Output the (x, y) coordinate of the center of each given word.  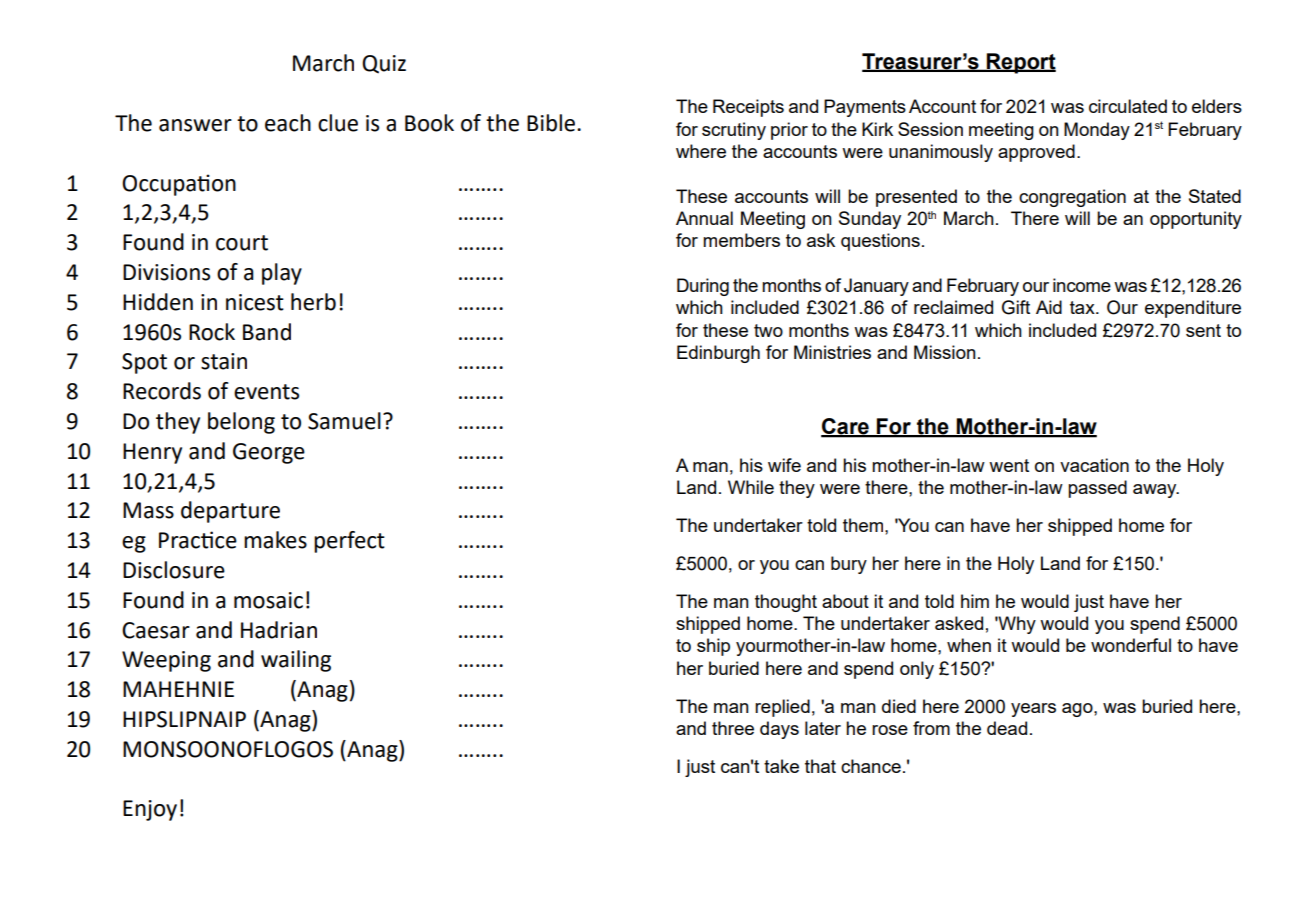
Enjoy (150, 810)
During (703, 287)
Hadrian (279, 630)
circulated (1128, 106)
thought (786, 603)
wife (784, 465)
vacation (1094, 465)
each (288, 123)
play (282, 274)
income (1082, 285)
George (269, 453)
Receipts (748, 108)
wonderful (1131, 645)
